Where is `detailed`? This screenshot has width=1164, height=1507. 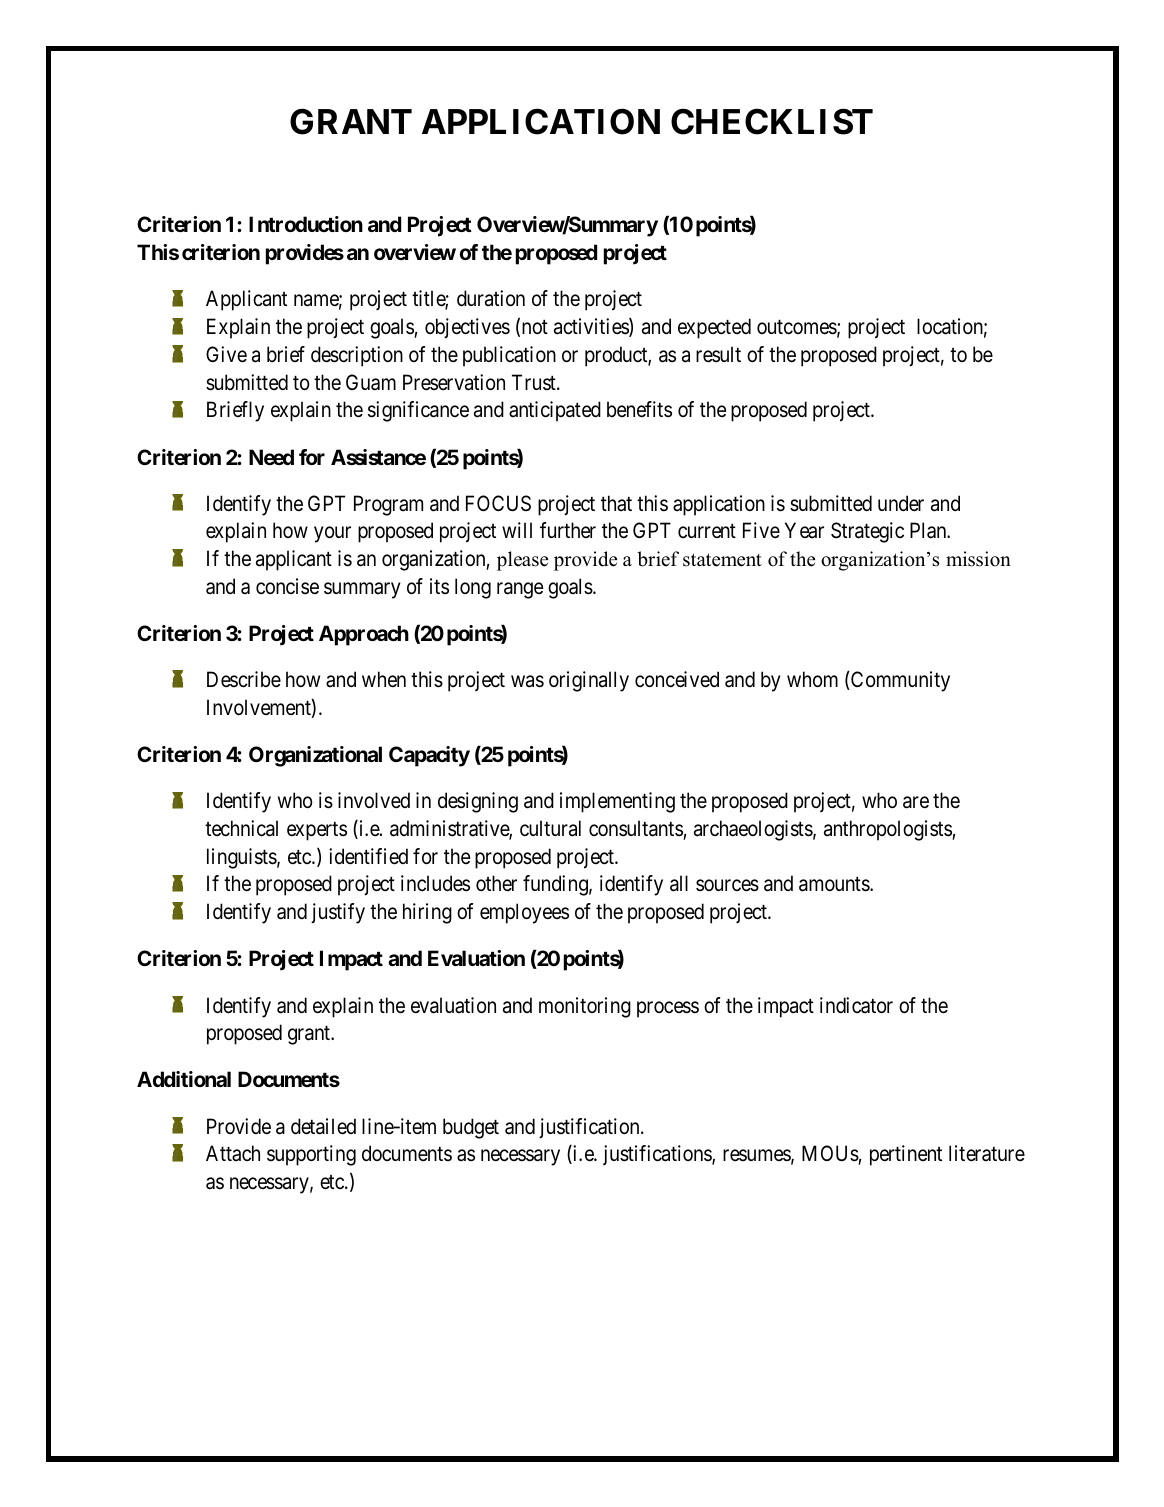 detailed is located at coordinates (323, 1126).
